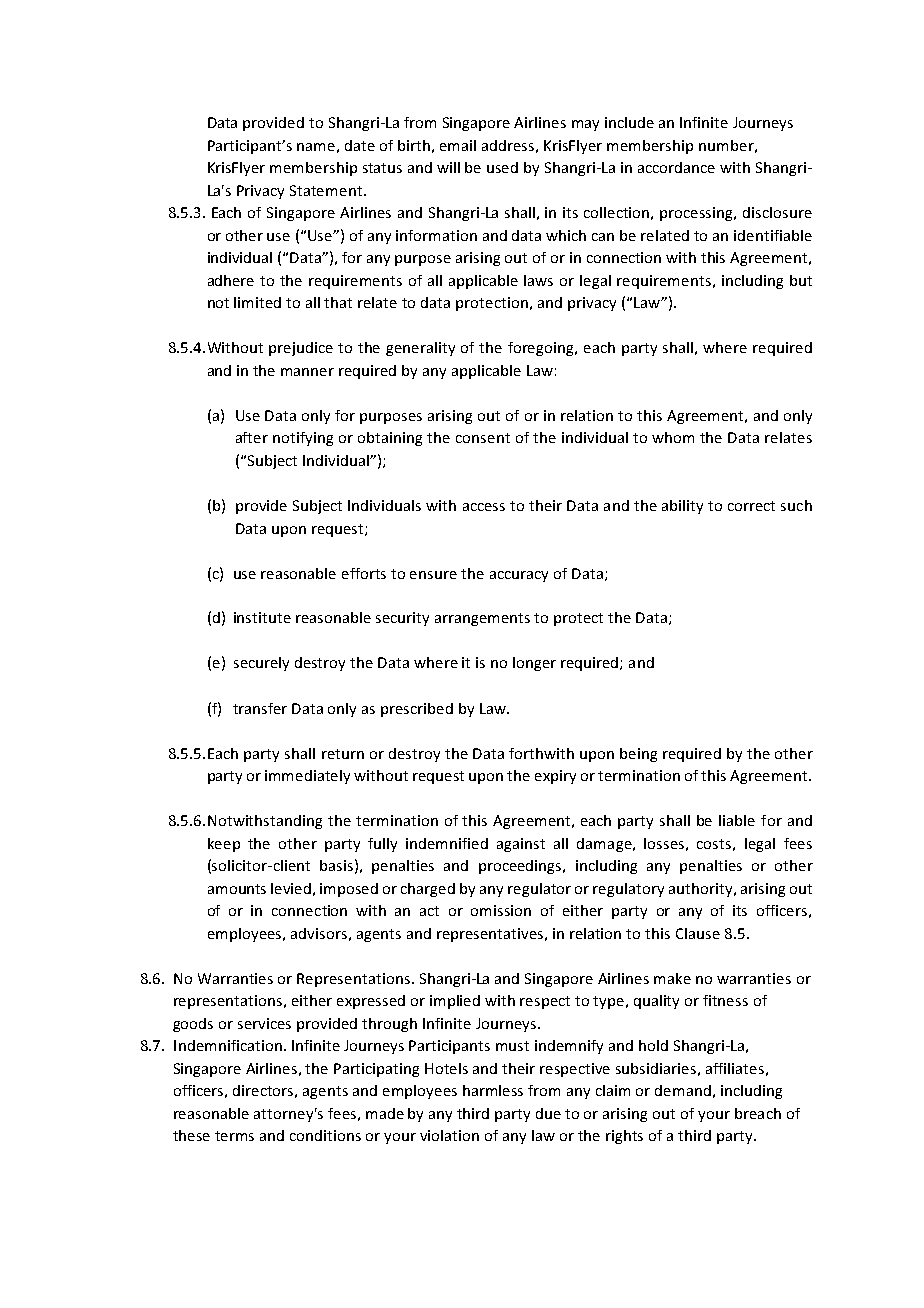  What do you see at coordinates (237, 889) in the screenshot?
I see `amounts` at bounding box center [237, 889].
